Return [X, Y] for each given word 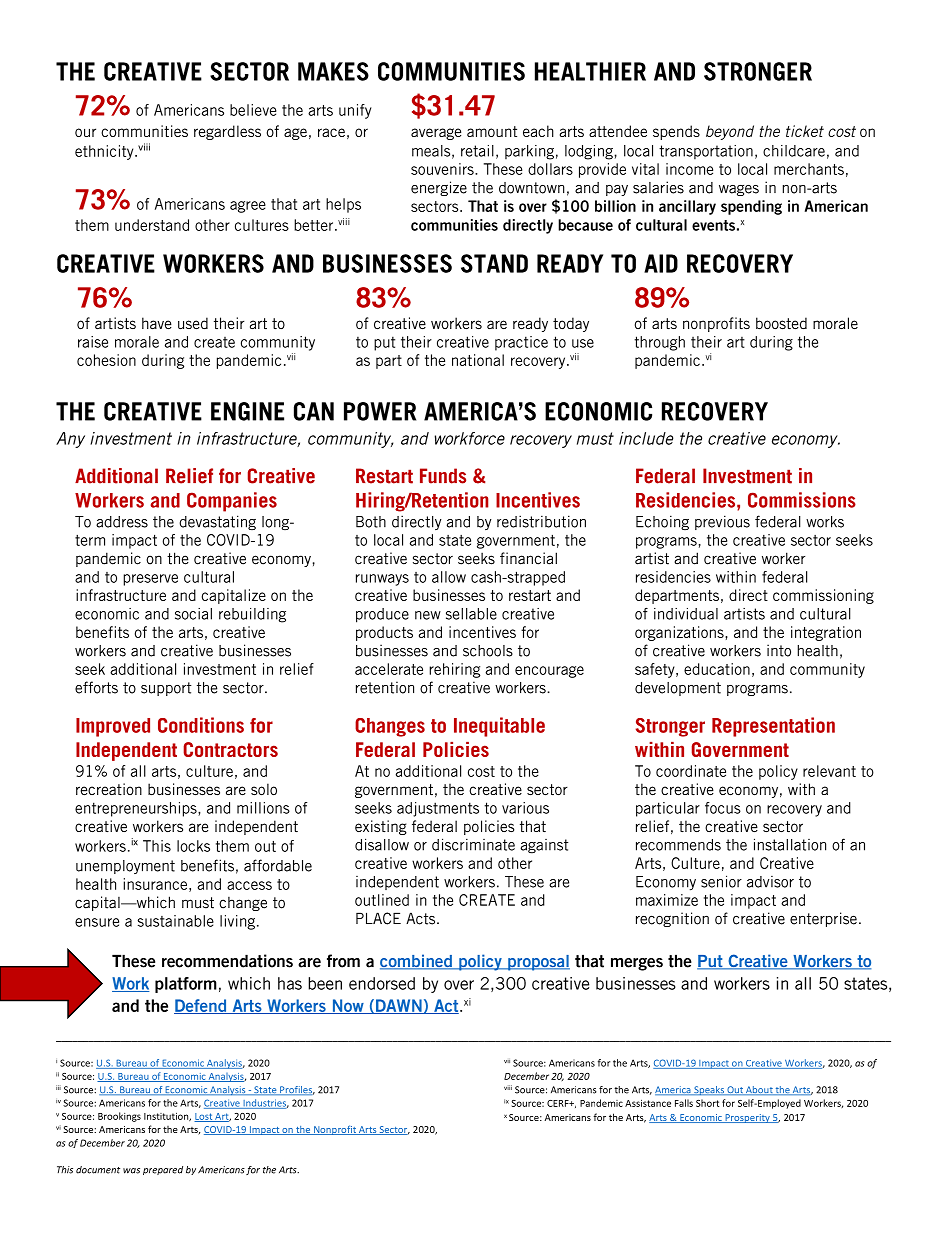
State [265, 1090]
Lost [204, 1117]
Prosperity [747, 1118]
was [131, 1171]
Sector [393, 1130]
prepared [163, 1170]
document [98, 1170]
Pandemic [601, 1103]
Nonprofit [335, 1130]
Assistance [648, 1103]
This [65, 1170]
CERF [559, 1103]
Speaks [709, 1091]
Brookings [119, 1117]
